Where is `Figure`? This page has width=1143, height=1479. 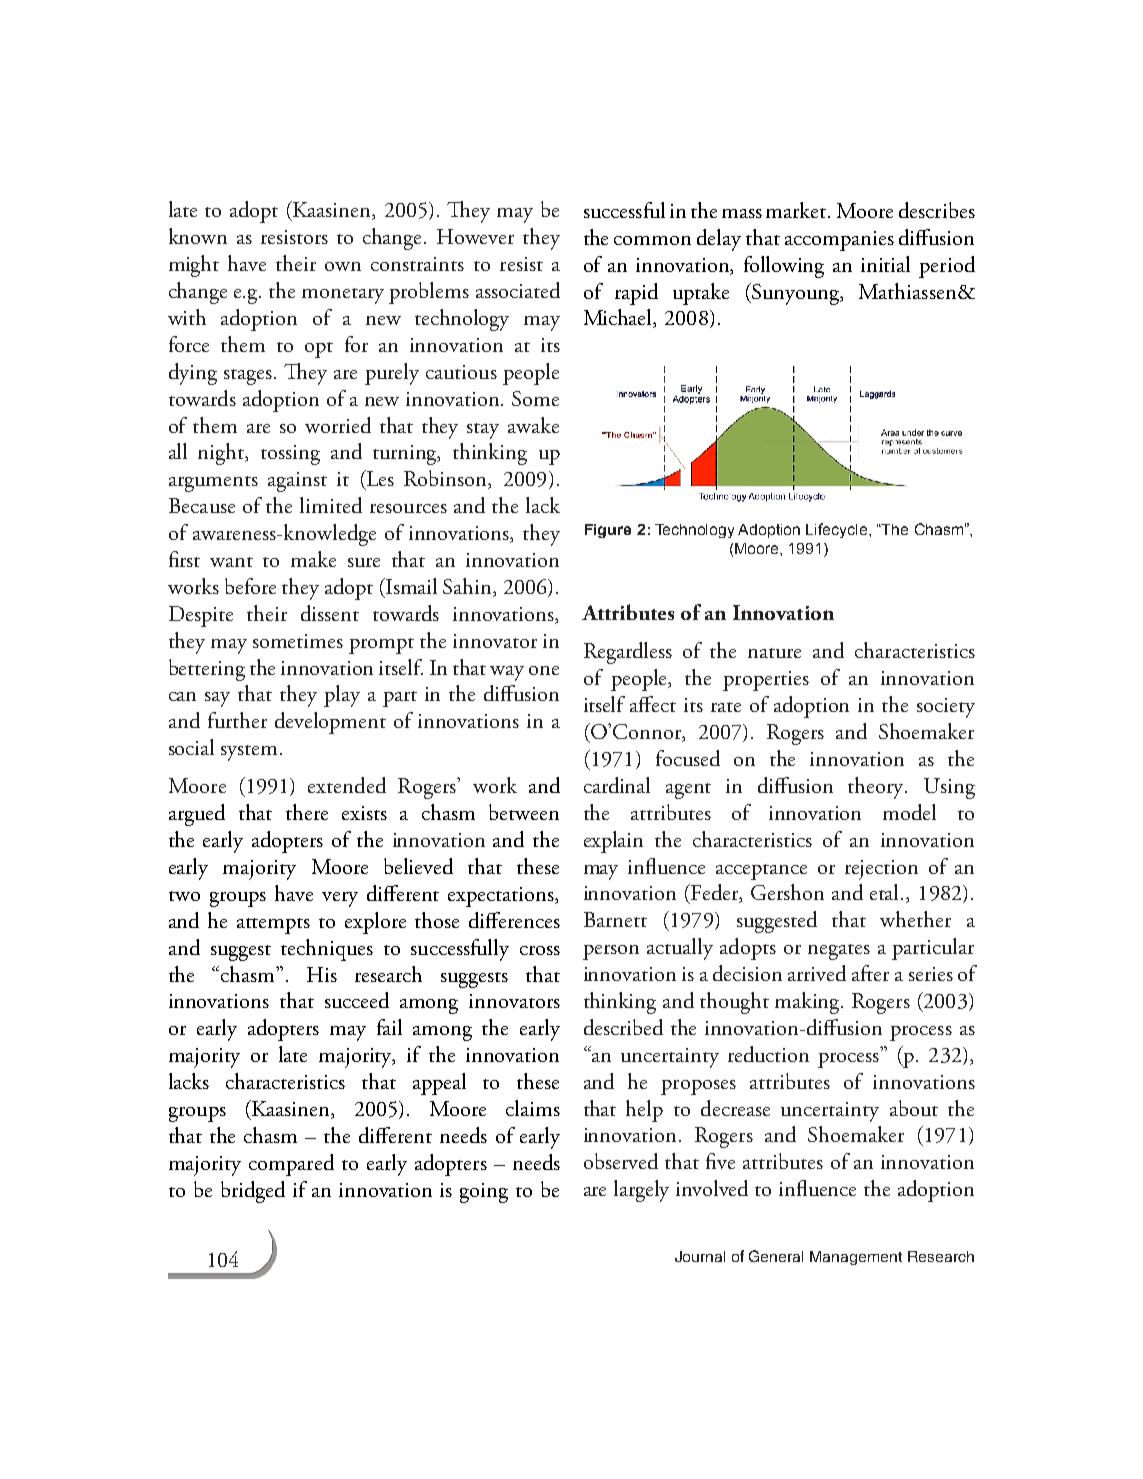 Figure is located at coordinates (608, 531).
